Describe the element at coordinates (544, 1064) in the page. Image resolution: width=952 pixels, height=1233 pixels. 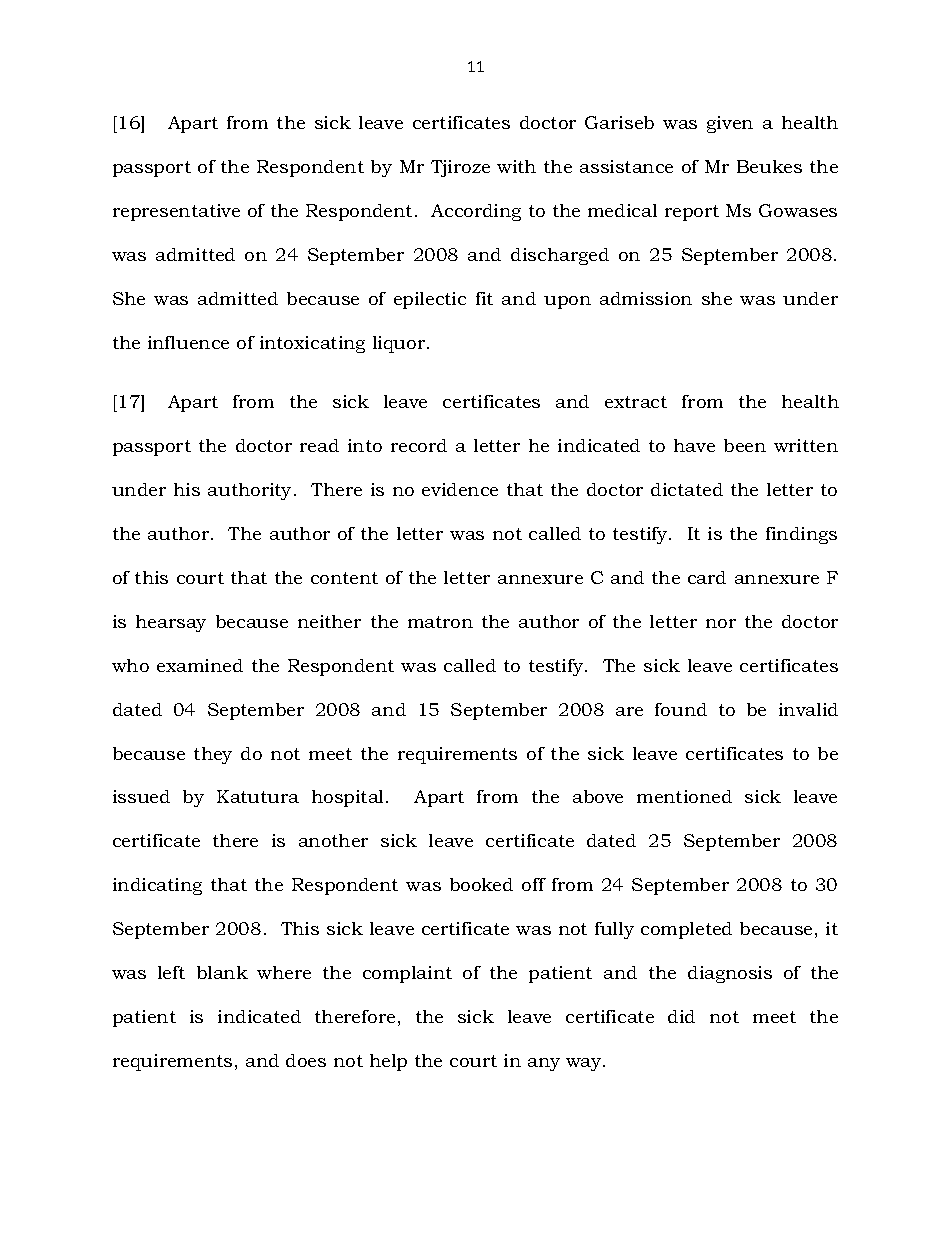
I see `any` at that location.
